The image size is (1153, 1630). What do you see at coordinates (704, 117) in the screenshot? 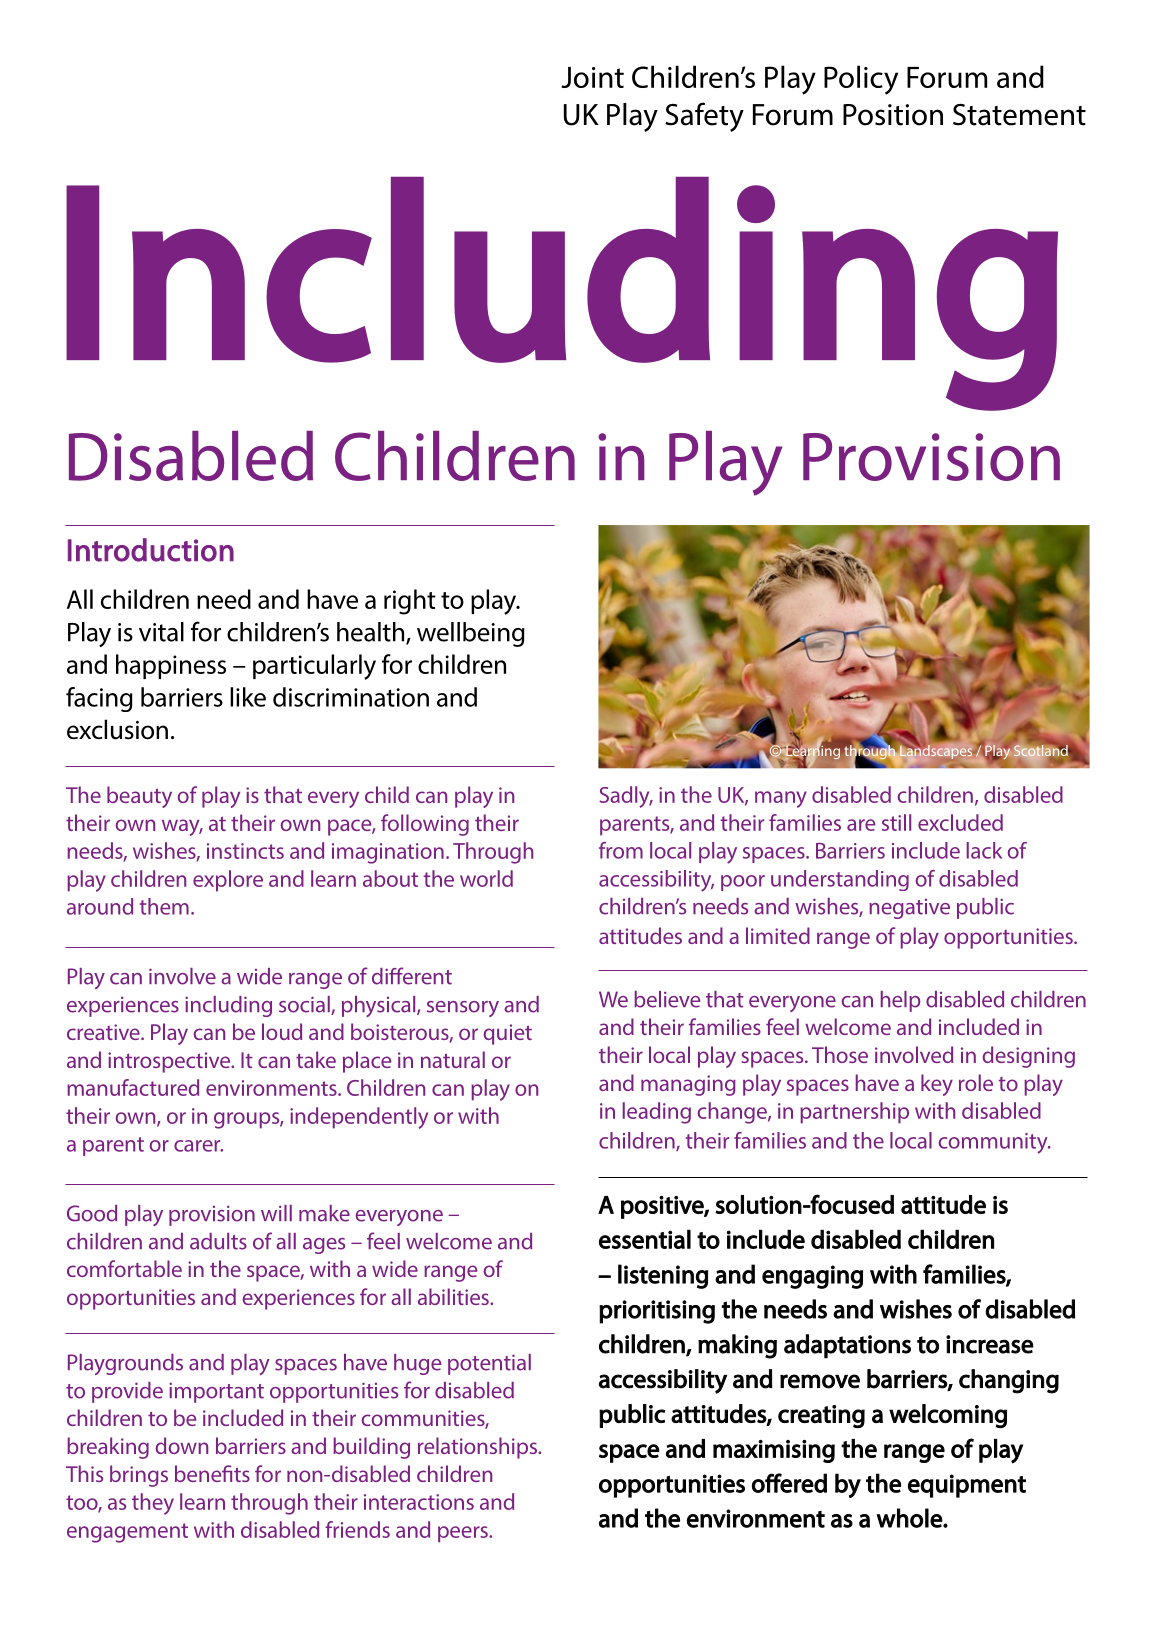
I see `Safety` at bounding box center [704, 117].
